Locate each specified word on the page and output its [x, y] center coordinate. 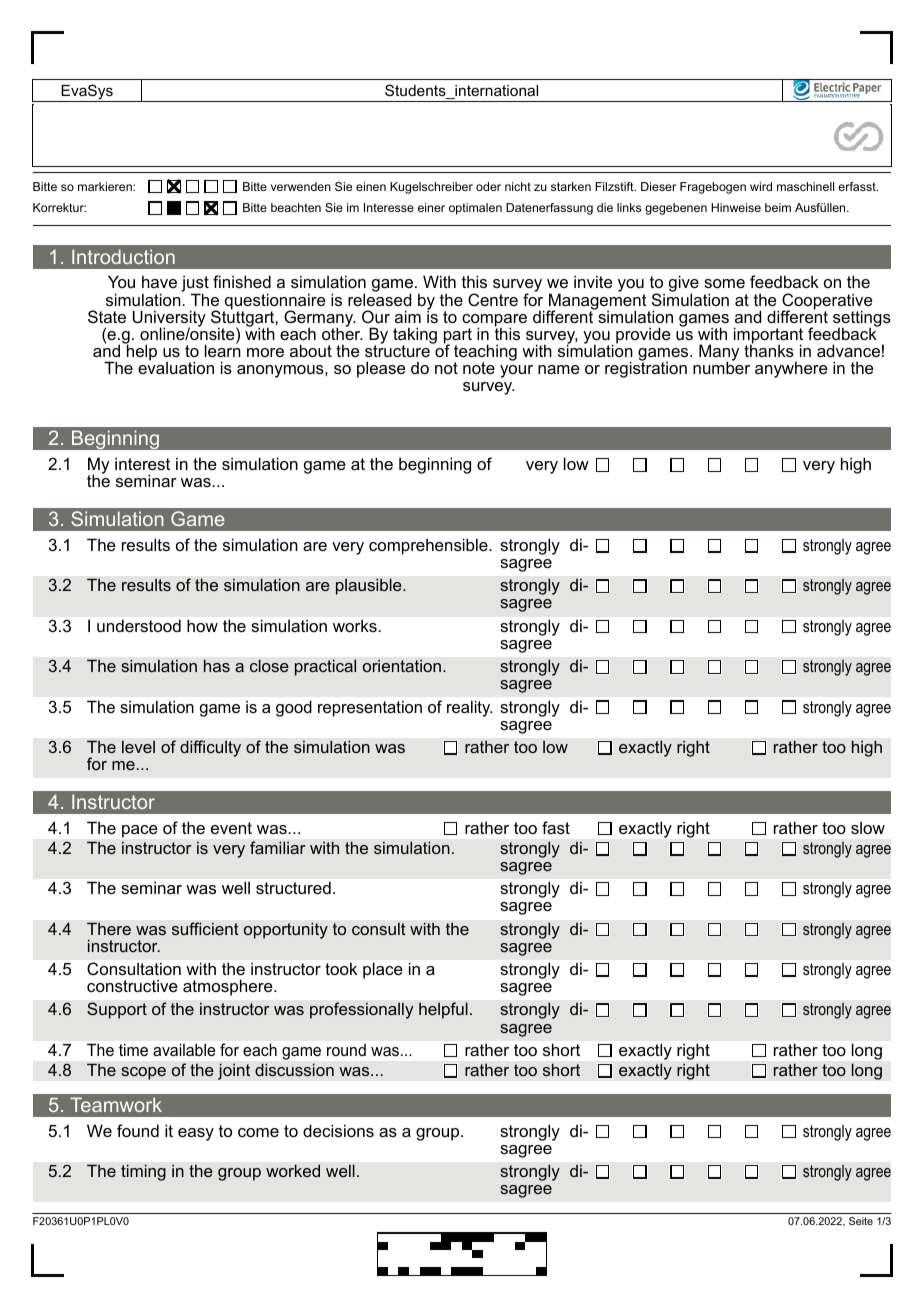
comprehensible [429, 546]
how [202, 626]
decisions [338, 1130]
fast [556, 827]
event [231, 828]
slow [868, 827]
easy [196, 1134]
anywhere [791, 369]
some [724, 283]
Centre [493, 299]
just [195, 285]
